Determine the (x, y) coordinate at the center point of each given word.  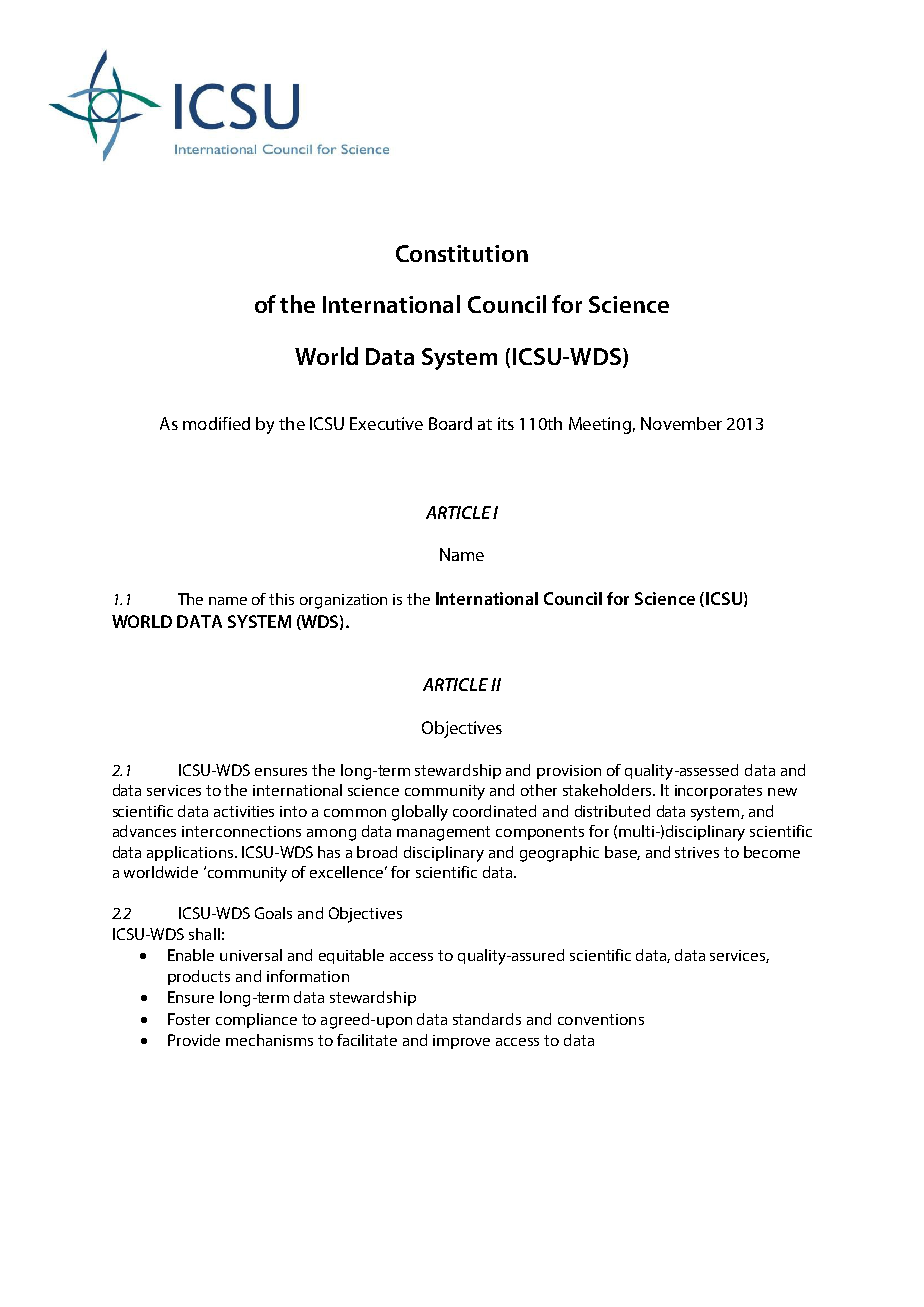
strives (697, 852)
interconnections (241, 831)
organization (343, 601)
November (681, 423)
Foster (189, 1019)
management (443, 833)
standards (487, 1019)
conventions (601, 1019)
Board (450, 423)
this (281, 599)
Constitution (462, 253)
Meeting (600, 425)
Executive (386, 423)
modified (216, 423)
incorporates (718, 792)
